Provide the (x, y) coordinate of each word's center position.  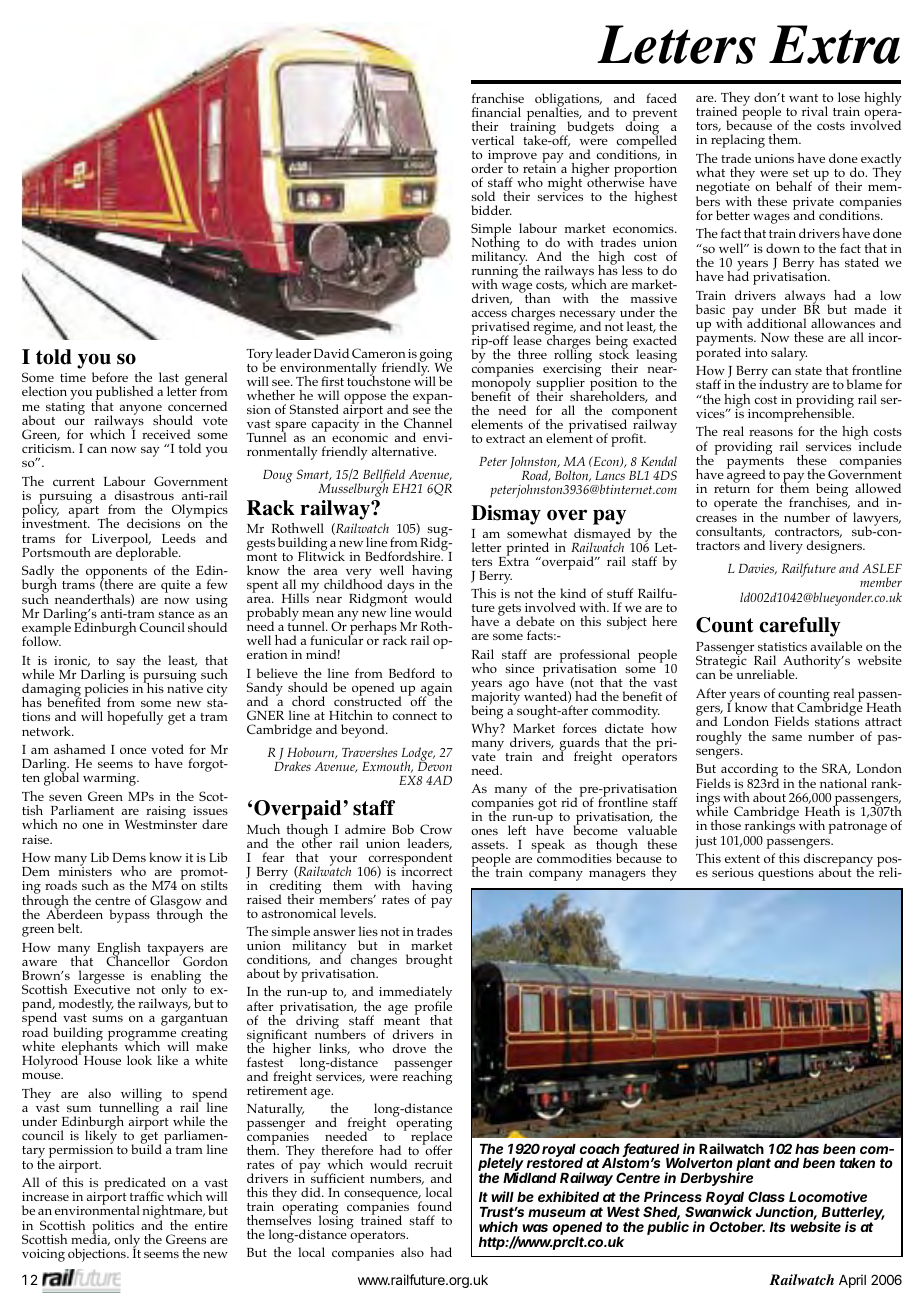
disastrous (144, 495)
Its (777, 1227)
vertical (492, 140)
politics (113, 1228)
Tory (259, 357)
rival (815, 111)
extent (742, 859)
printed (526, 550)
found (435, 1206)
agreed (746, 477)
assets (489, 845)
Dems (129, 857)
